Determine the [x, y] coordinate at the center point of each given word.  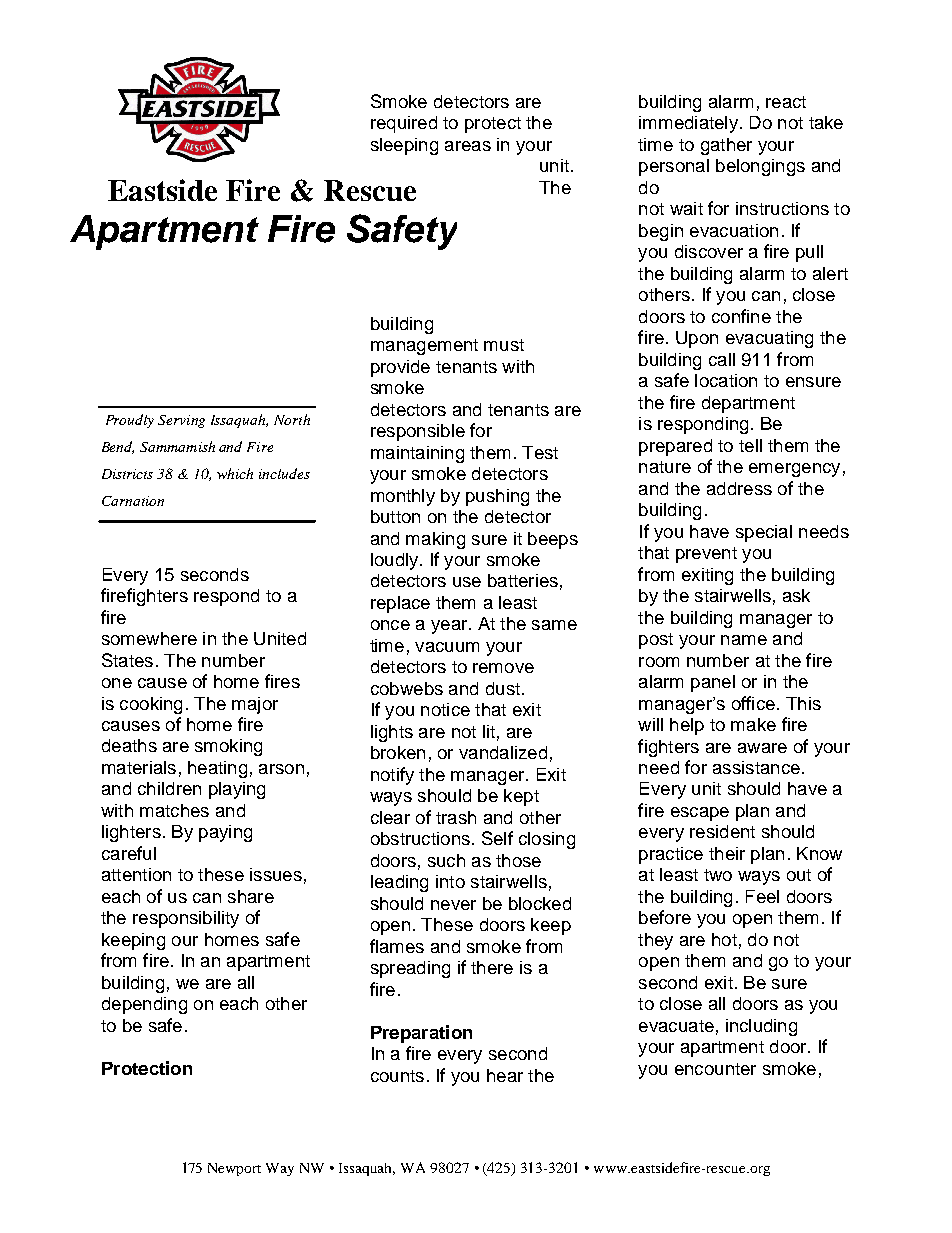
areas [468, 146]
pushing [497, 497]
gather [726, 146]
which [235, 473]
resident [722, 831]
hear [505, 1075]
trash [456, 817]
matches [174, 810]
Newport [234, 1169]
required [404, 124]
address [739, 488]
